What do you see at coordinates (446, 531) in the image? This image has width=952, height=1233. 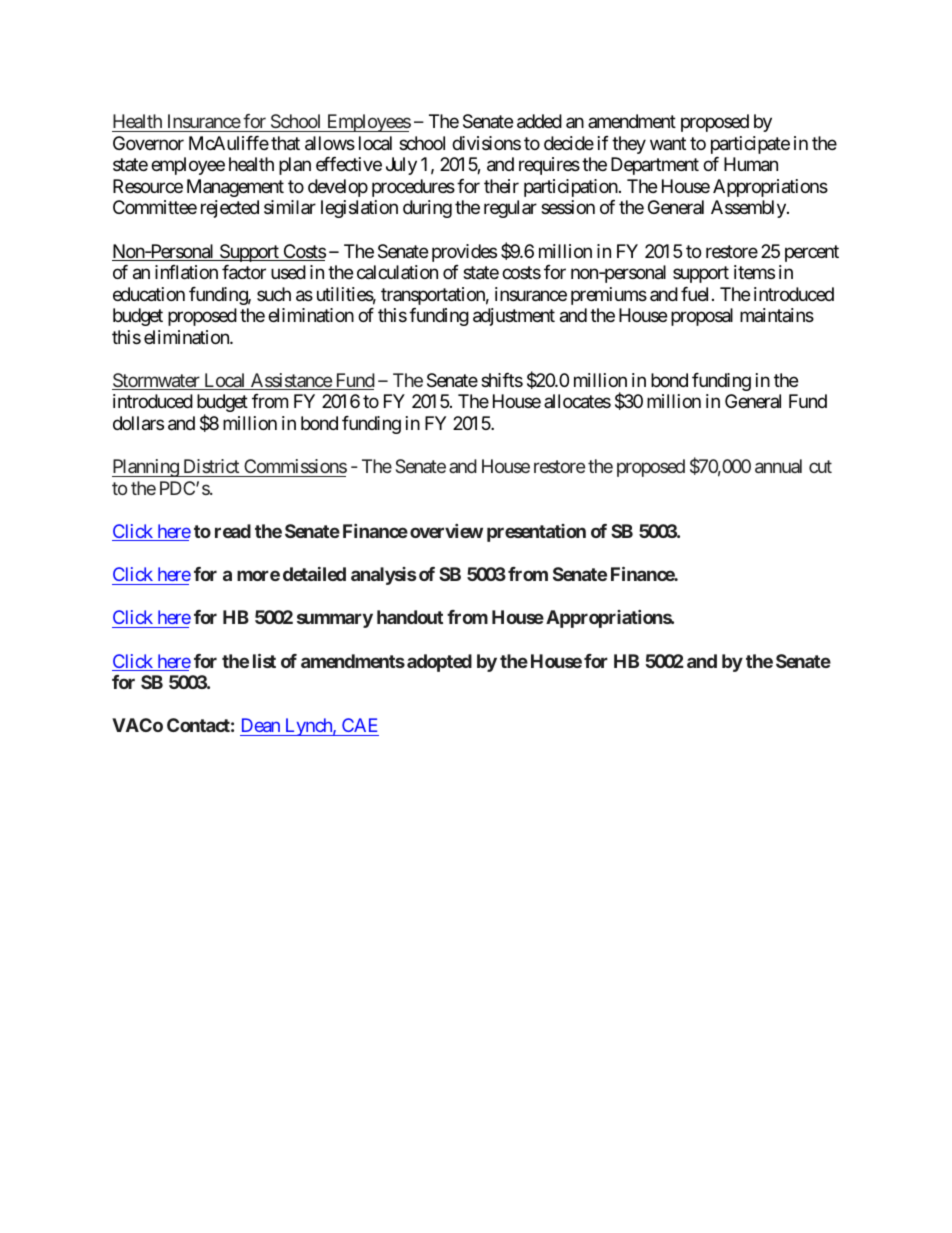 I see `overview` at bounding box center [446, 531].
